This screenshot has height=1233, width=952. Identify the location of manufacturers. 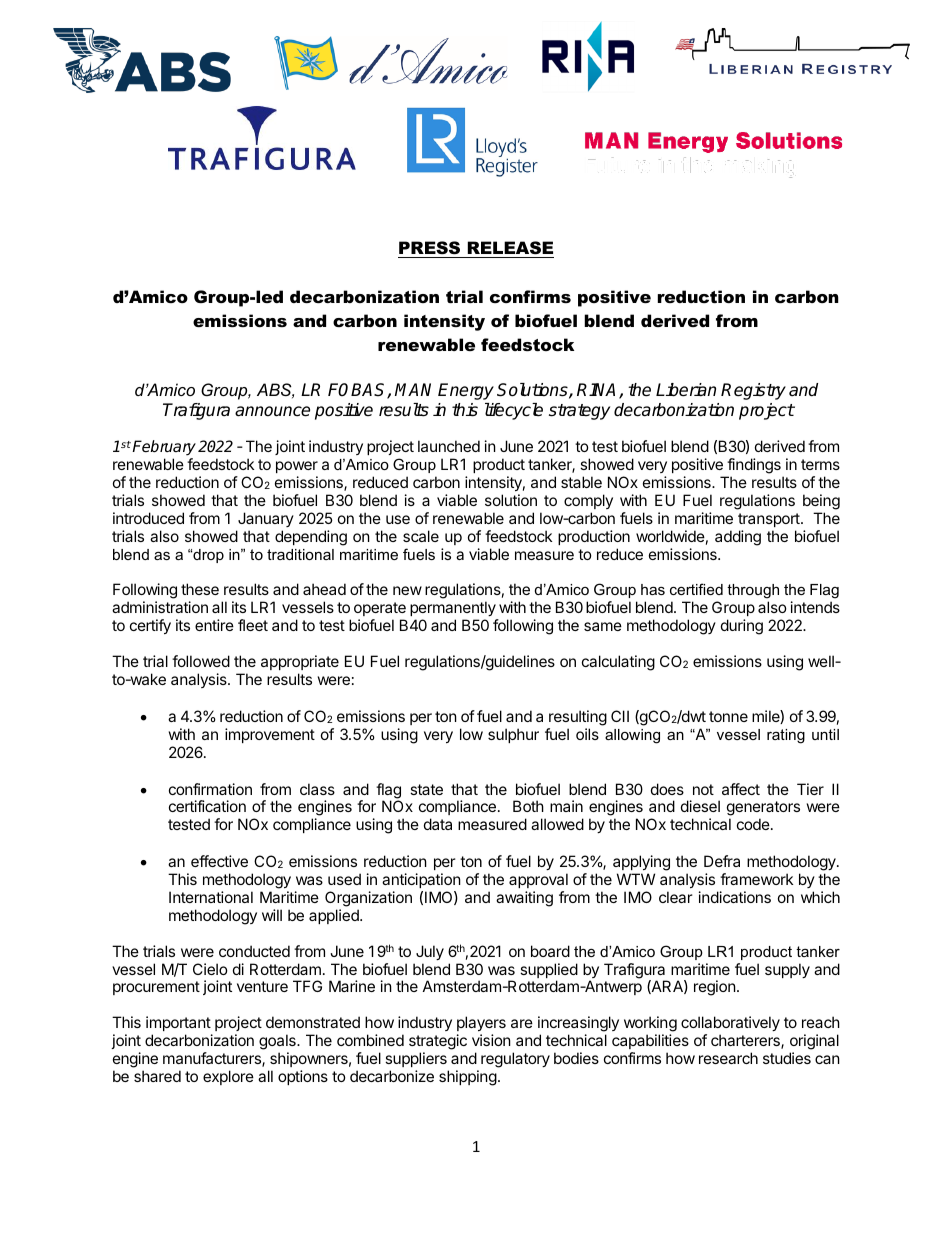
(213, 1059).
